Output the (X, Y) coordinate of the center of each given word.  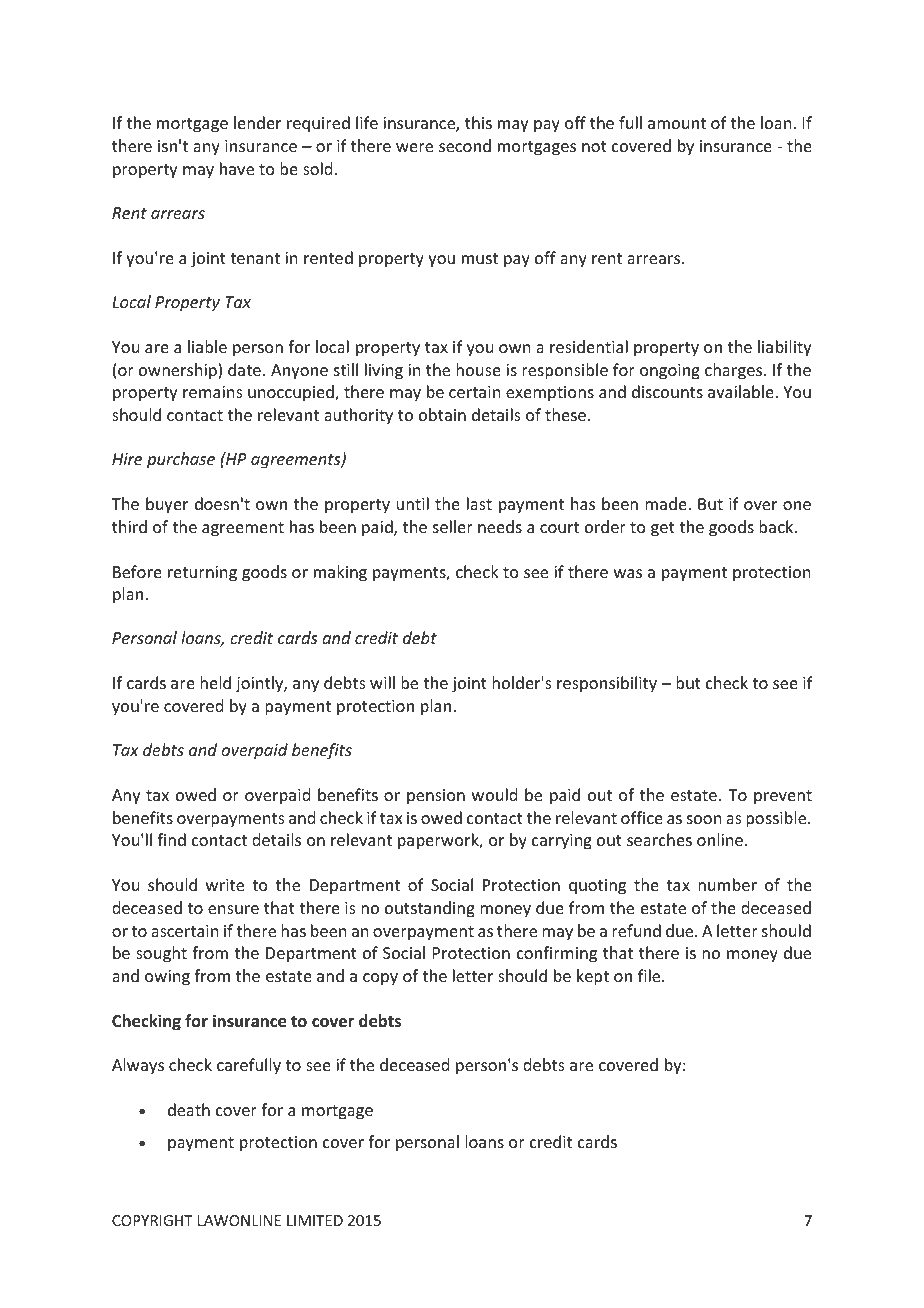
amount (677, 123)
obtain (442, 414)
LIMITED (315, 1220)
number (727, 884)
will (382, 682)
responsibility (607, 684)
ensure (233, 909)
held (215, 682)
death (189, 1109)
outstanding (430, 909)
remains (213, 392)
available (742, 391)
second (465, 145)
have (237, 168)
